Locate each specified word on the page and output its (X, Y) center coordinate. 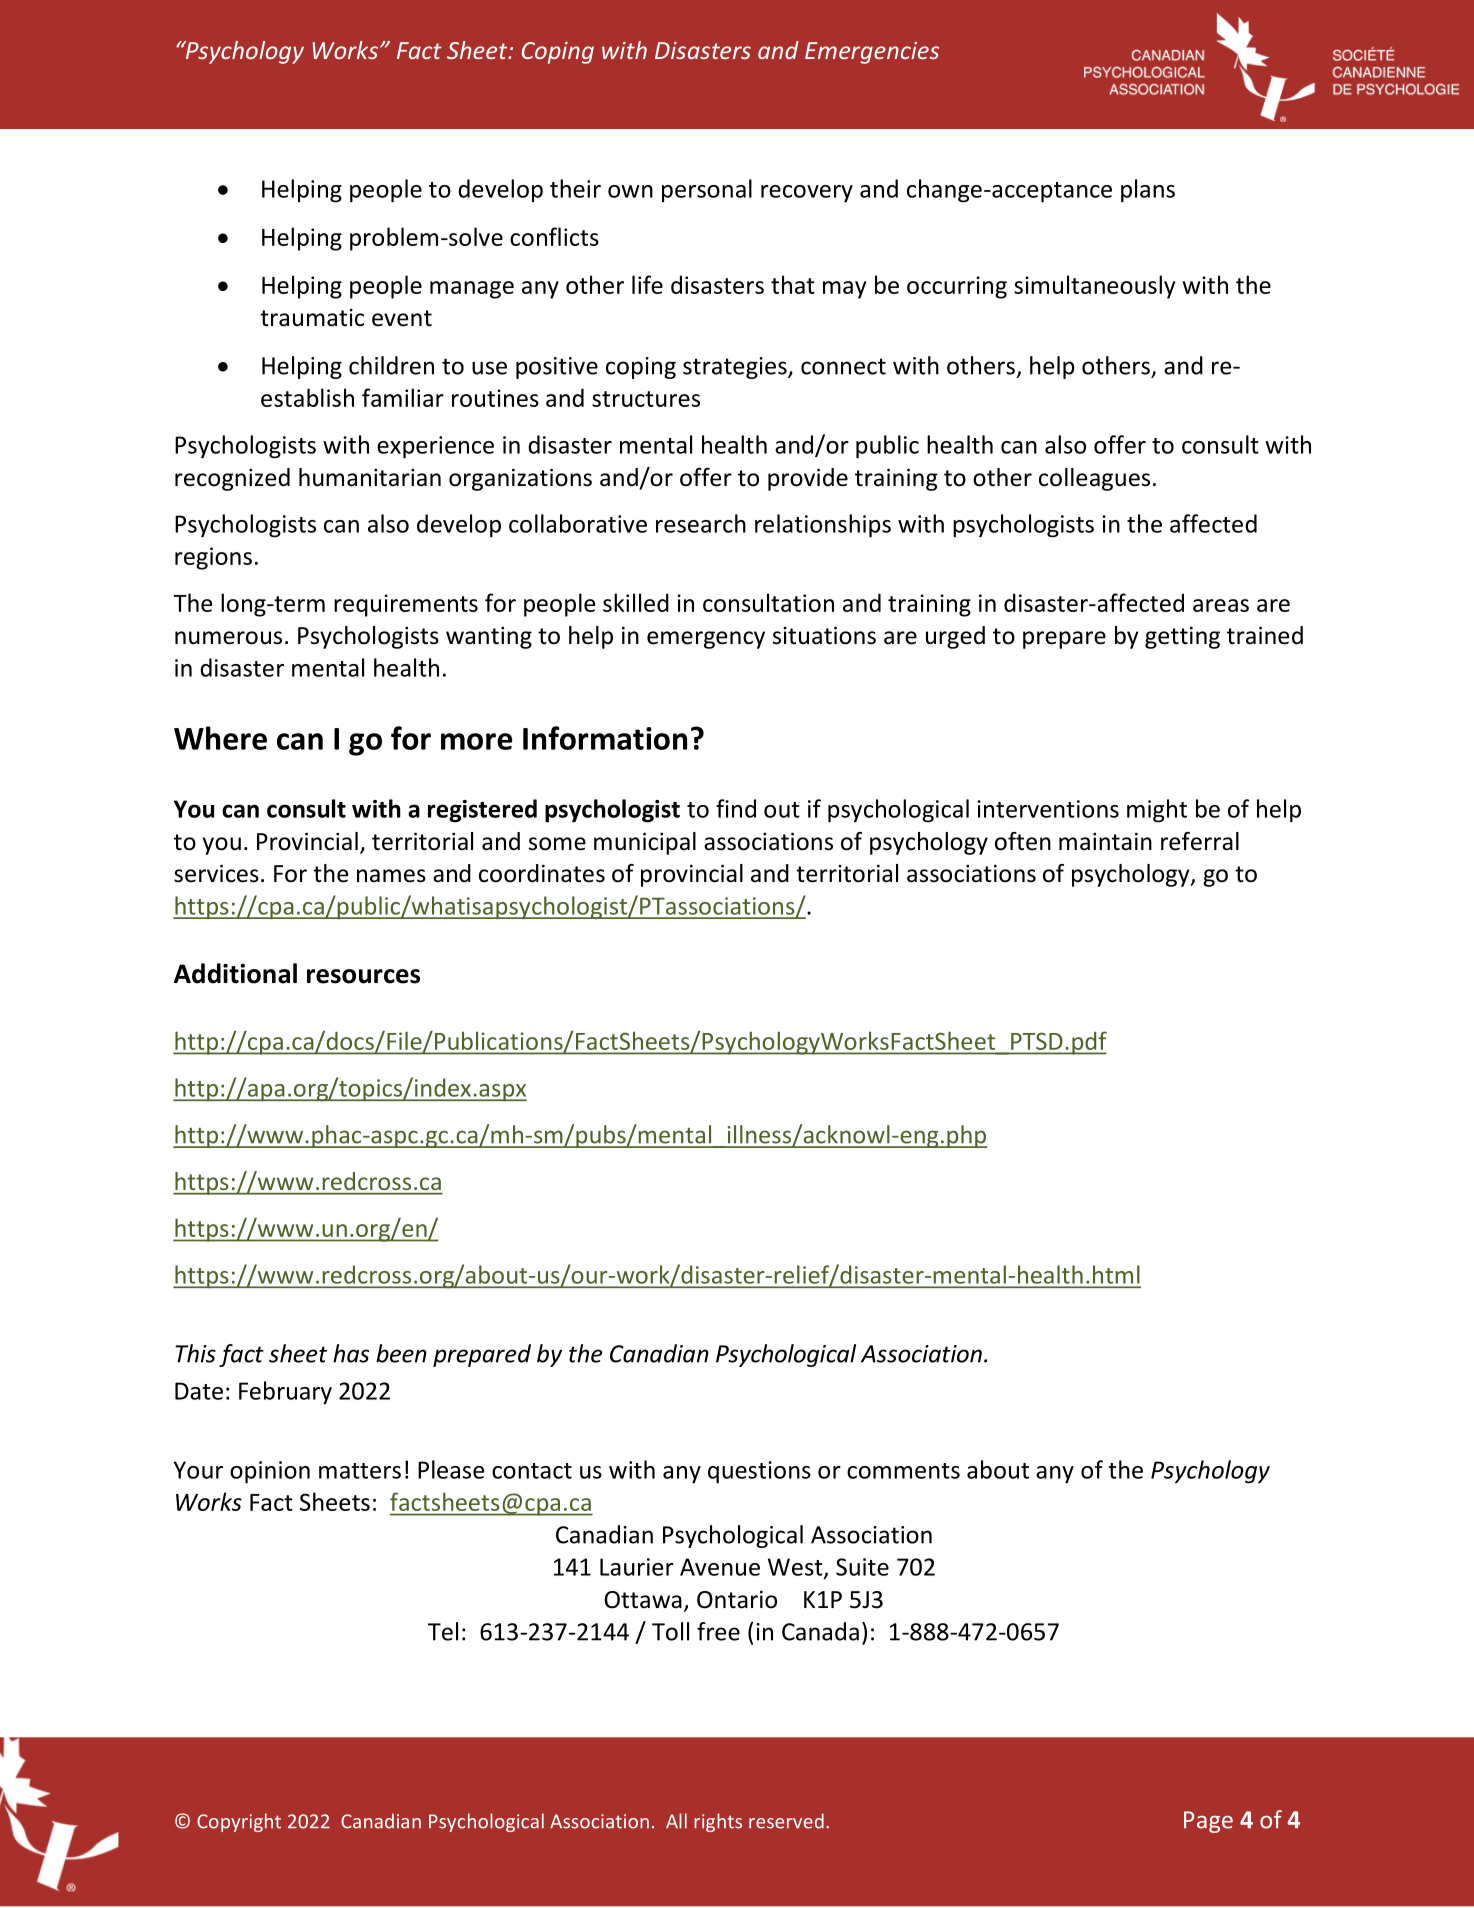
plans (1148, 191)
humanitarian (370, 477)
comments (903, 1471)
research (701, 523)
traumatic (312, 318)
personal (707, 190)
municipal (645, 843)
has (351, 1353)
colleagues (1094, 479)
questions (759, 1472)
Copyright (239, 1822)
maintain (1105, 841)
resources (363, 976)
